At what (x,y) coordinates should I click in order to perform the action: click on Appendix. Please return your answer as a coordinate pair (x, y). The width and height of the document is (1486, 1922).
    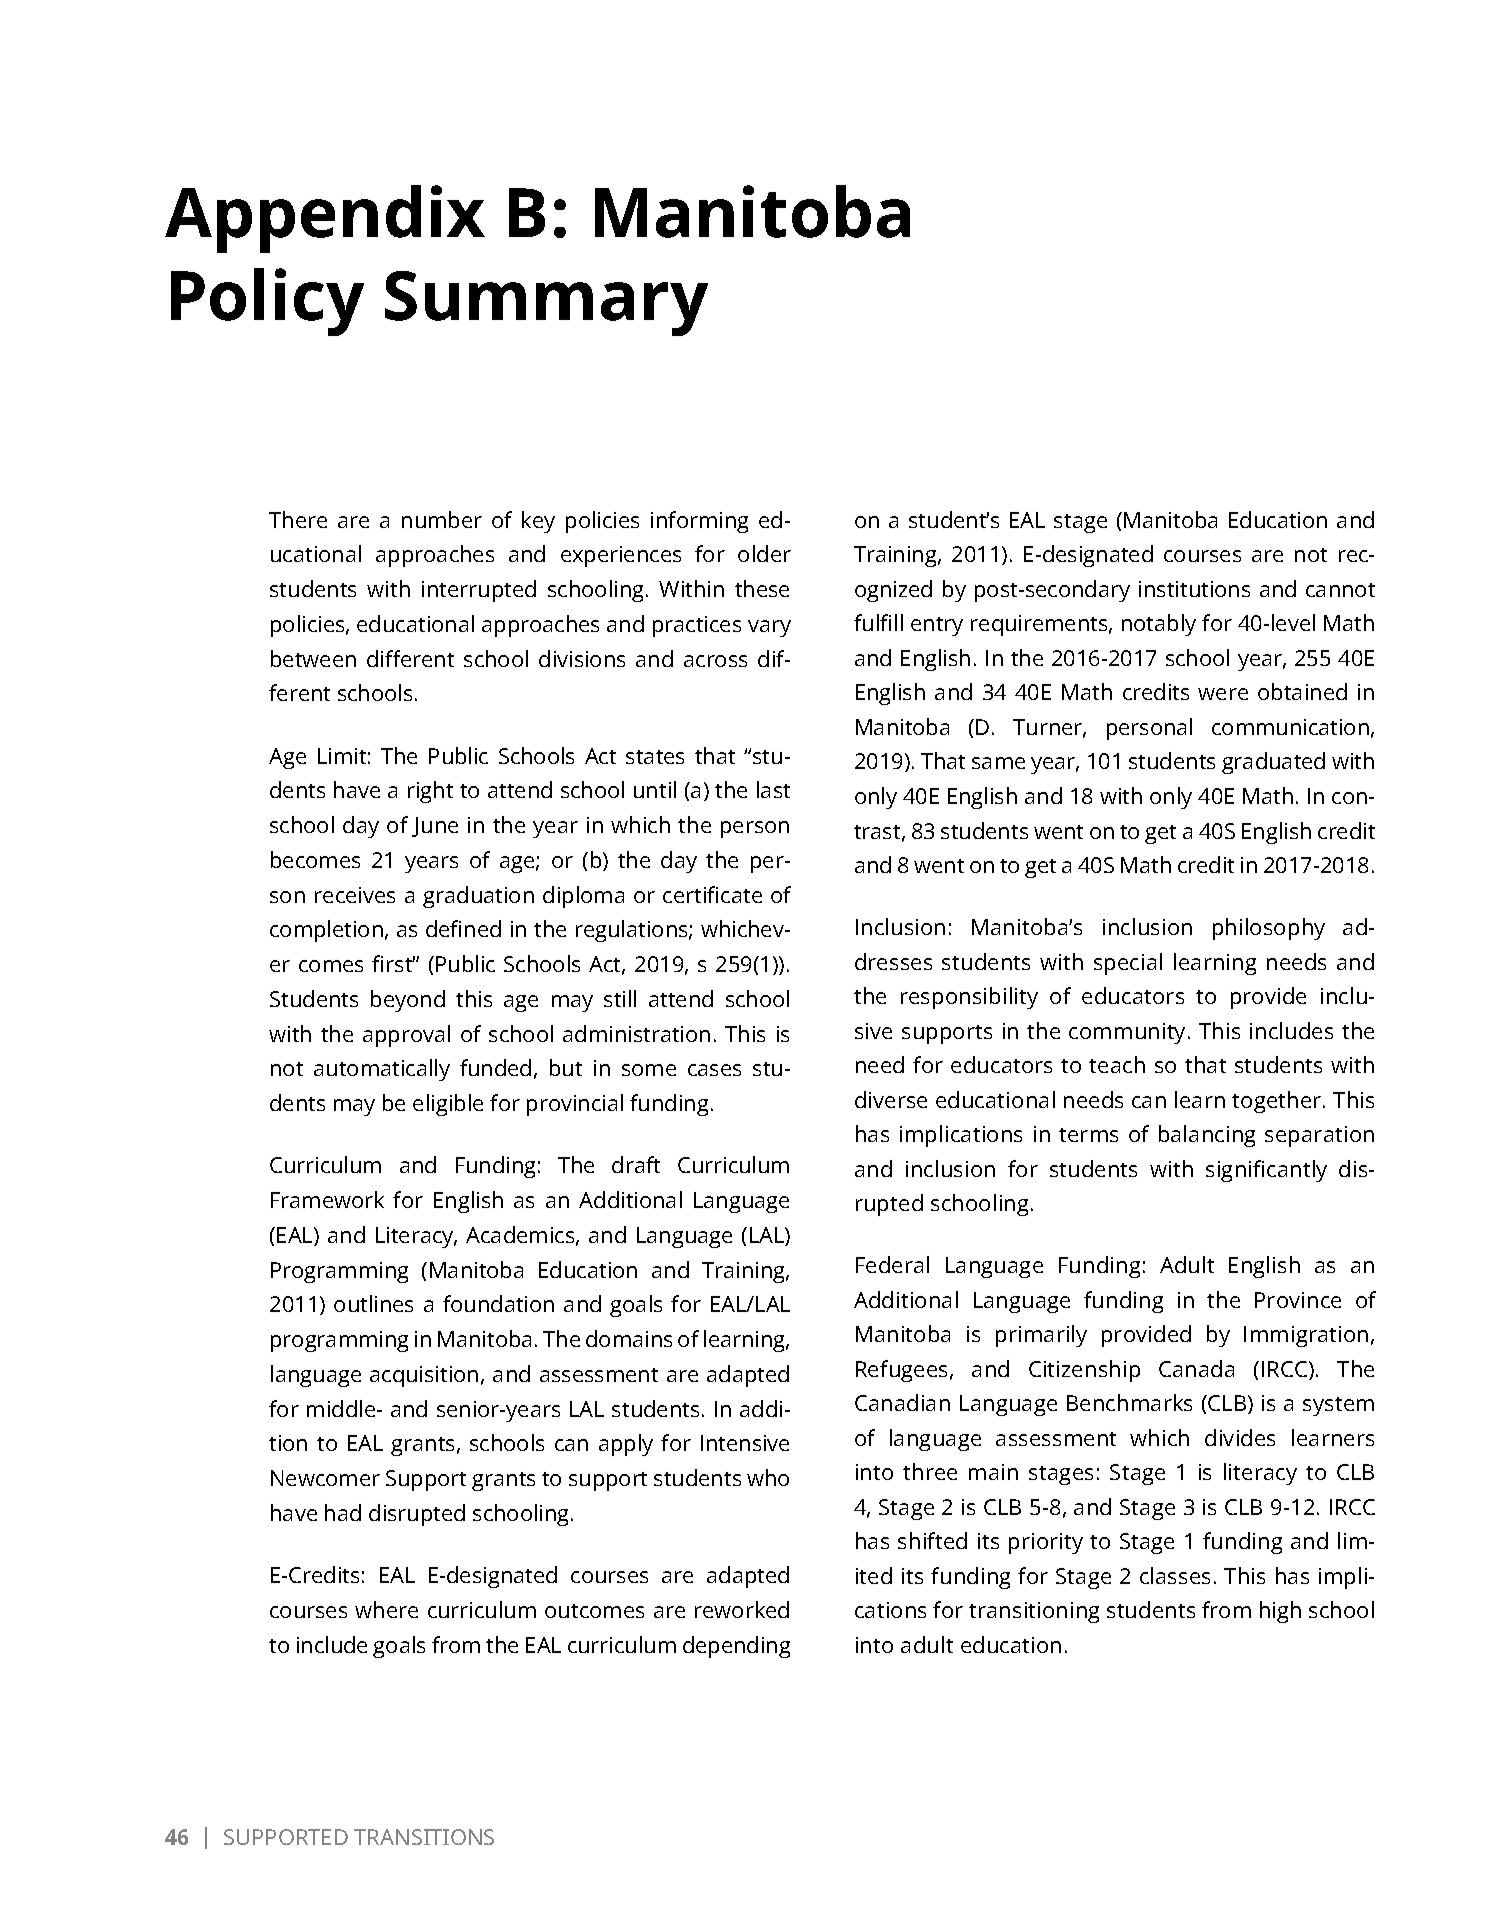
    Looking at the image, I should click on (325, 219).
